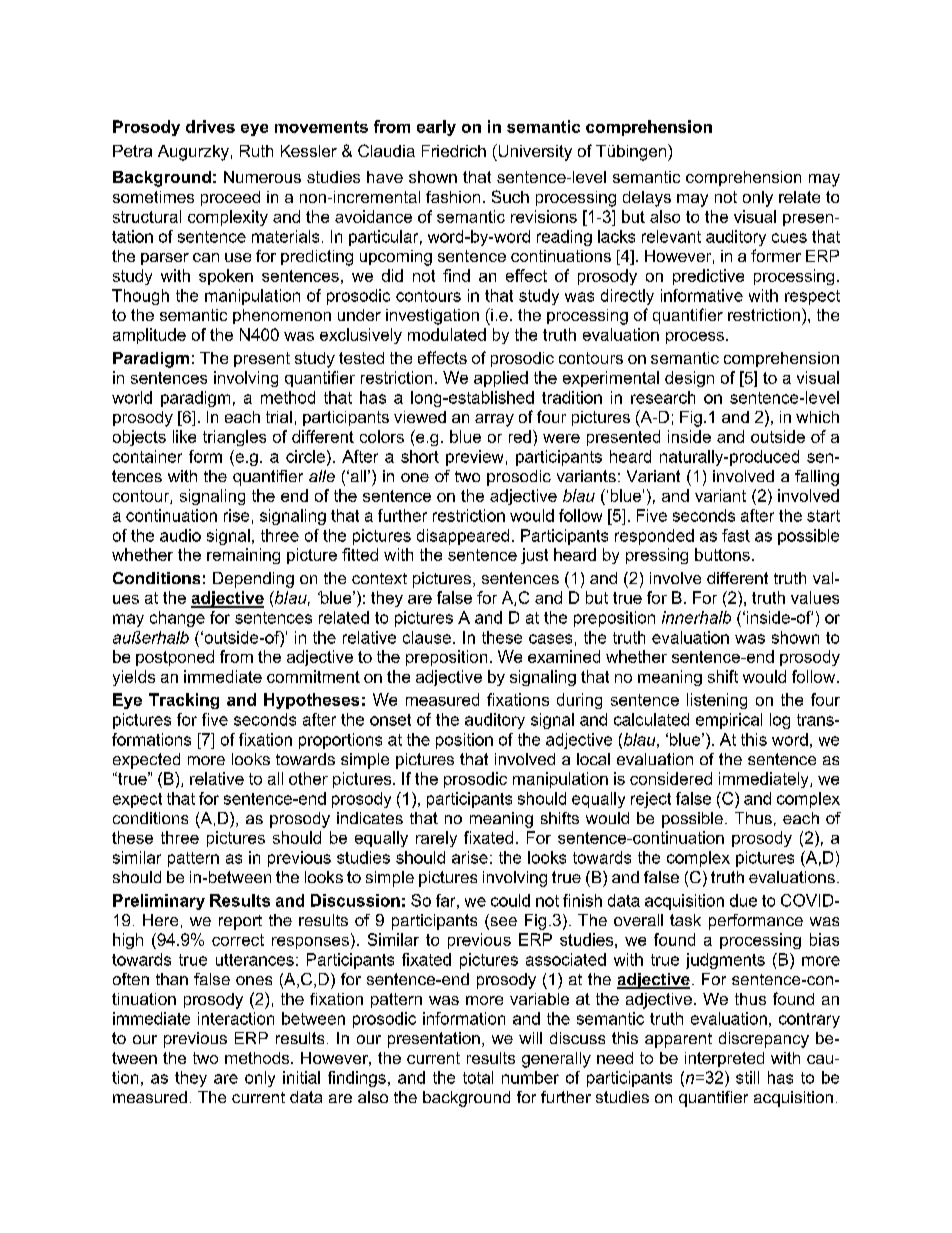 The width and height of the page is (952, 1233). I want to click on delays, so click(647, 199).
